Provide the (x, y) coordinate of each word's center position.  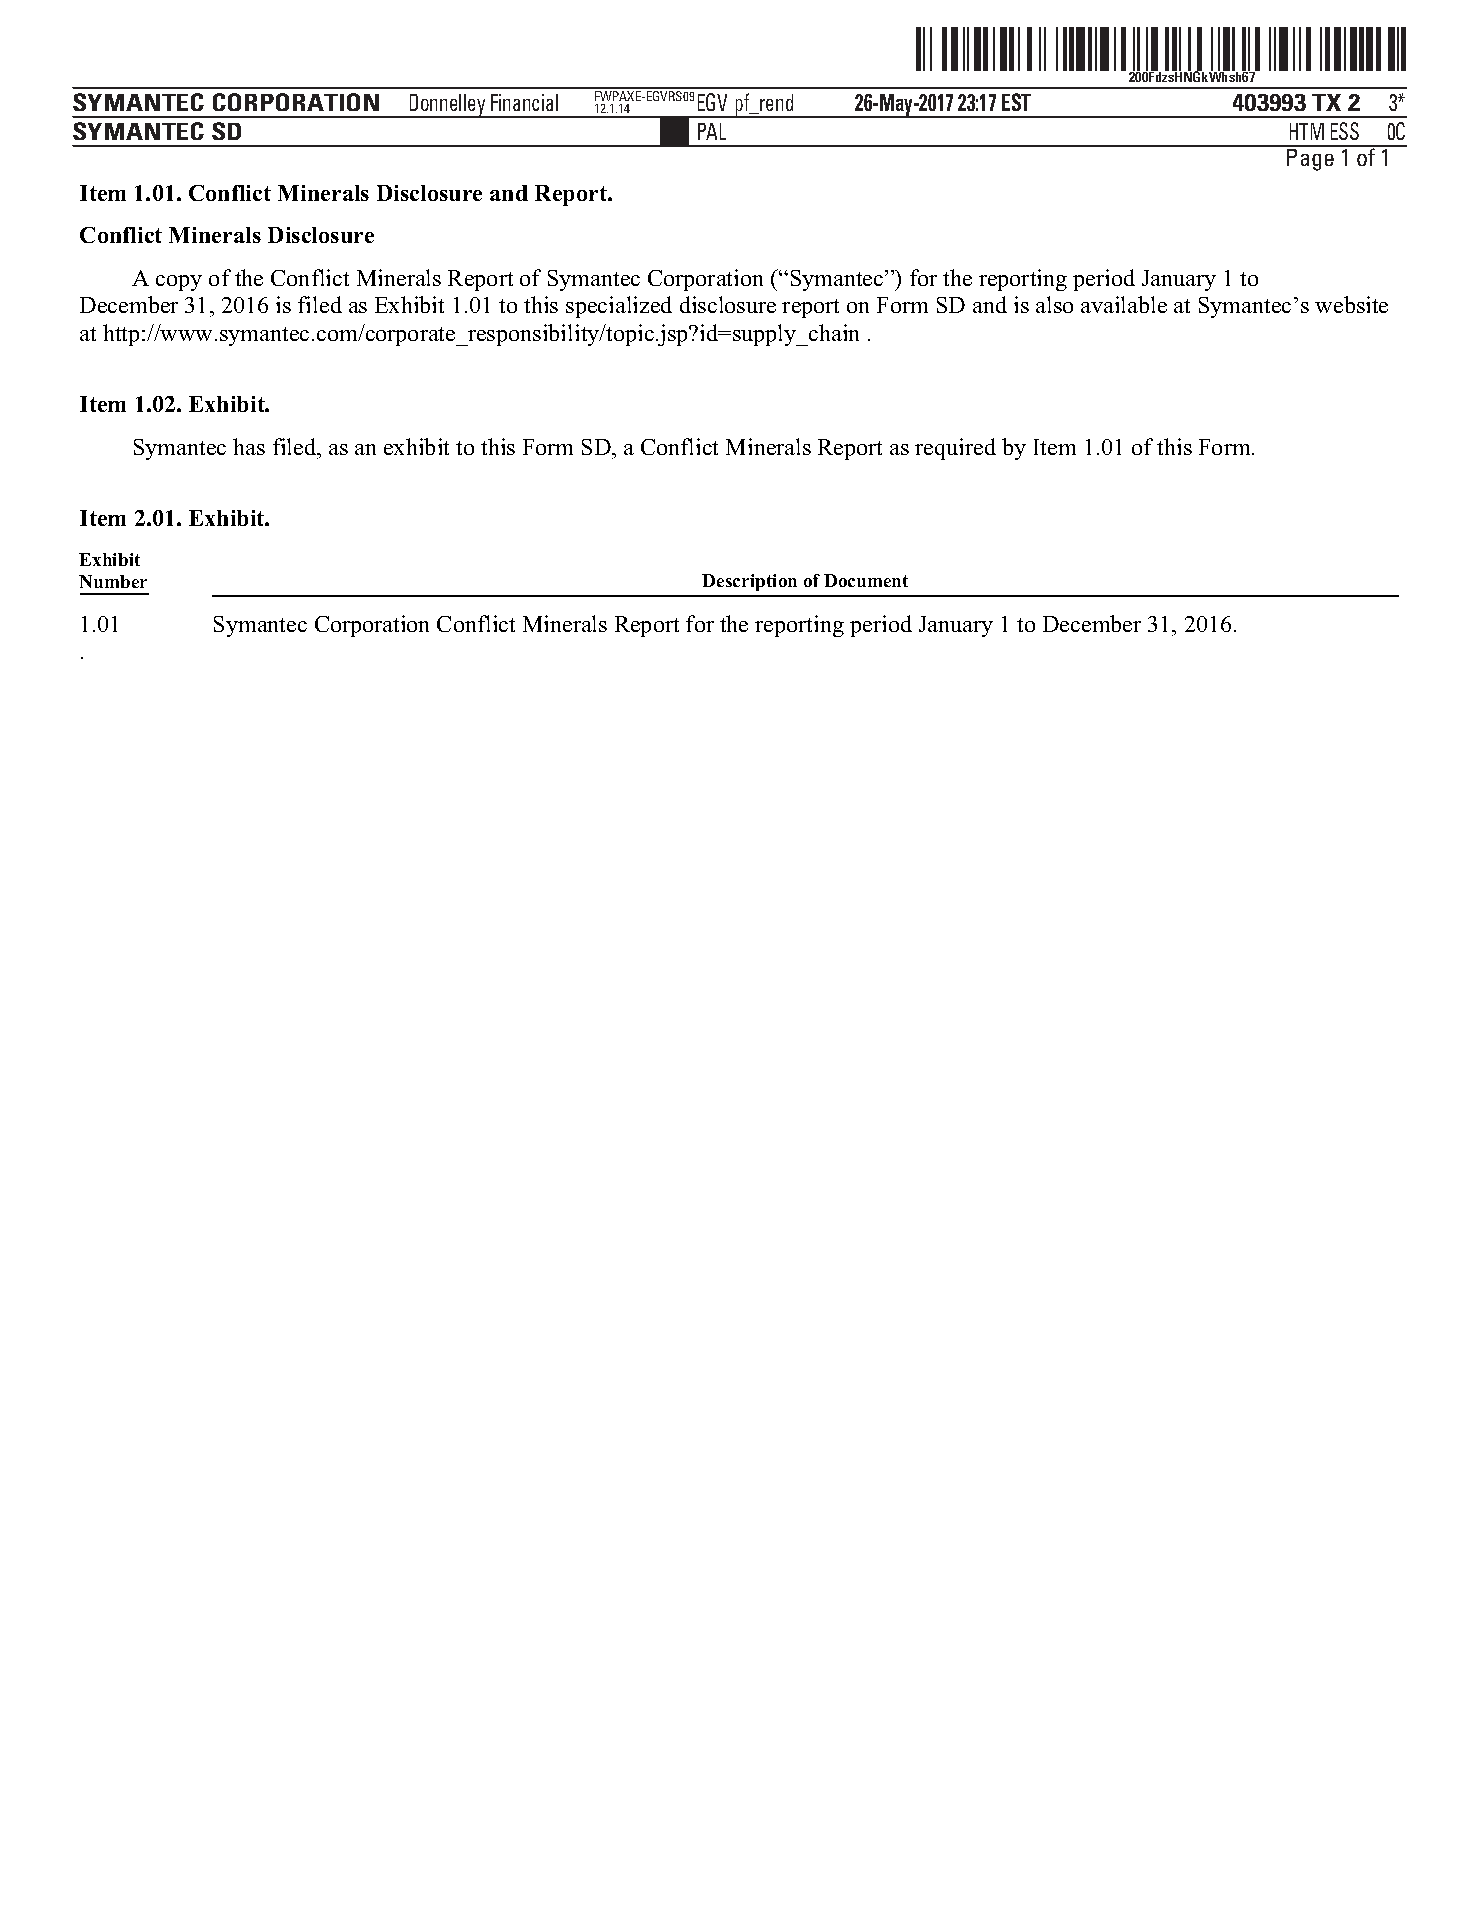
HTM (1307, 131)
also (1054, 304)
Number (113, 581)
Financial (524, 102)
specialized (619, 307)
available (1124, 304)
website (1351, 304)
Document (866, 580)
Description (749, 582)
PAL (712, 131)
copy (179, 283)
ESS (1345, 131)
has (249, 446)
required (955, 449)
